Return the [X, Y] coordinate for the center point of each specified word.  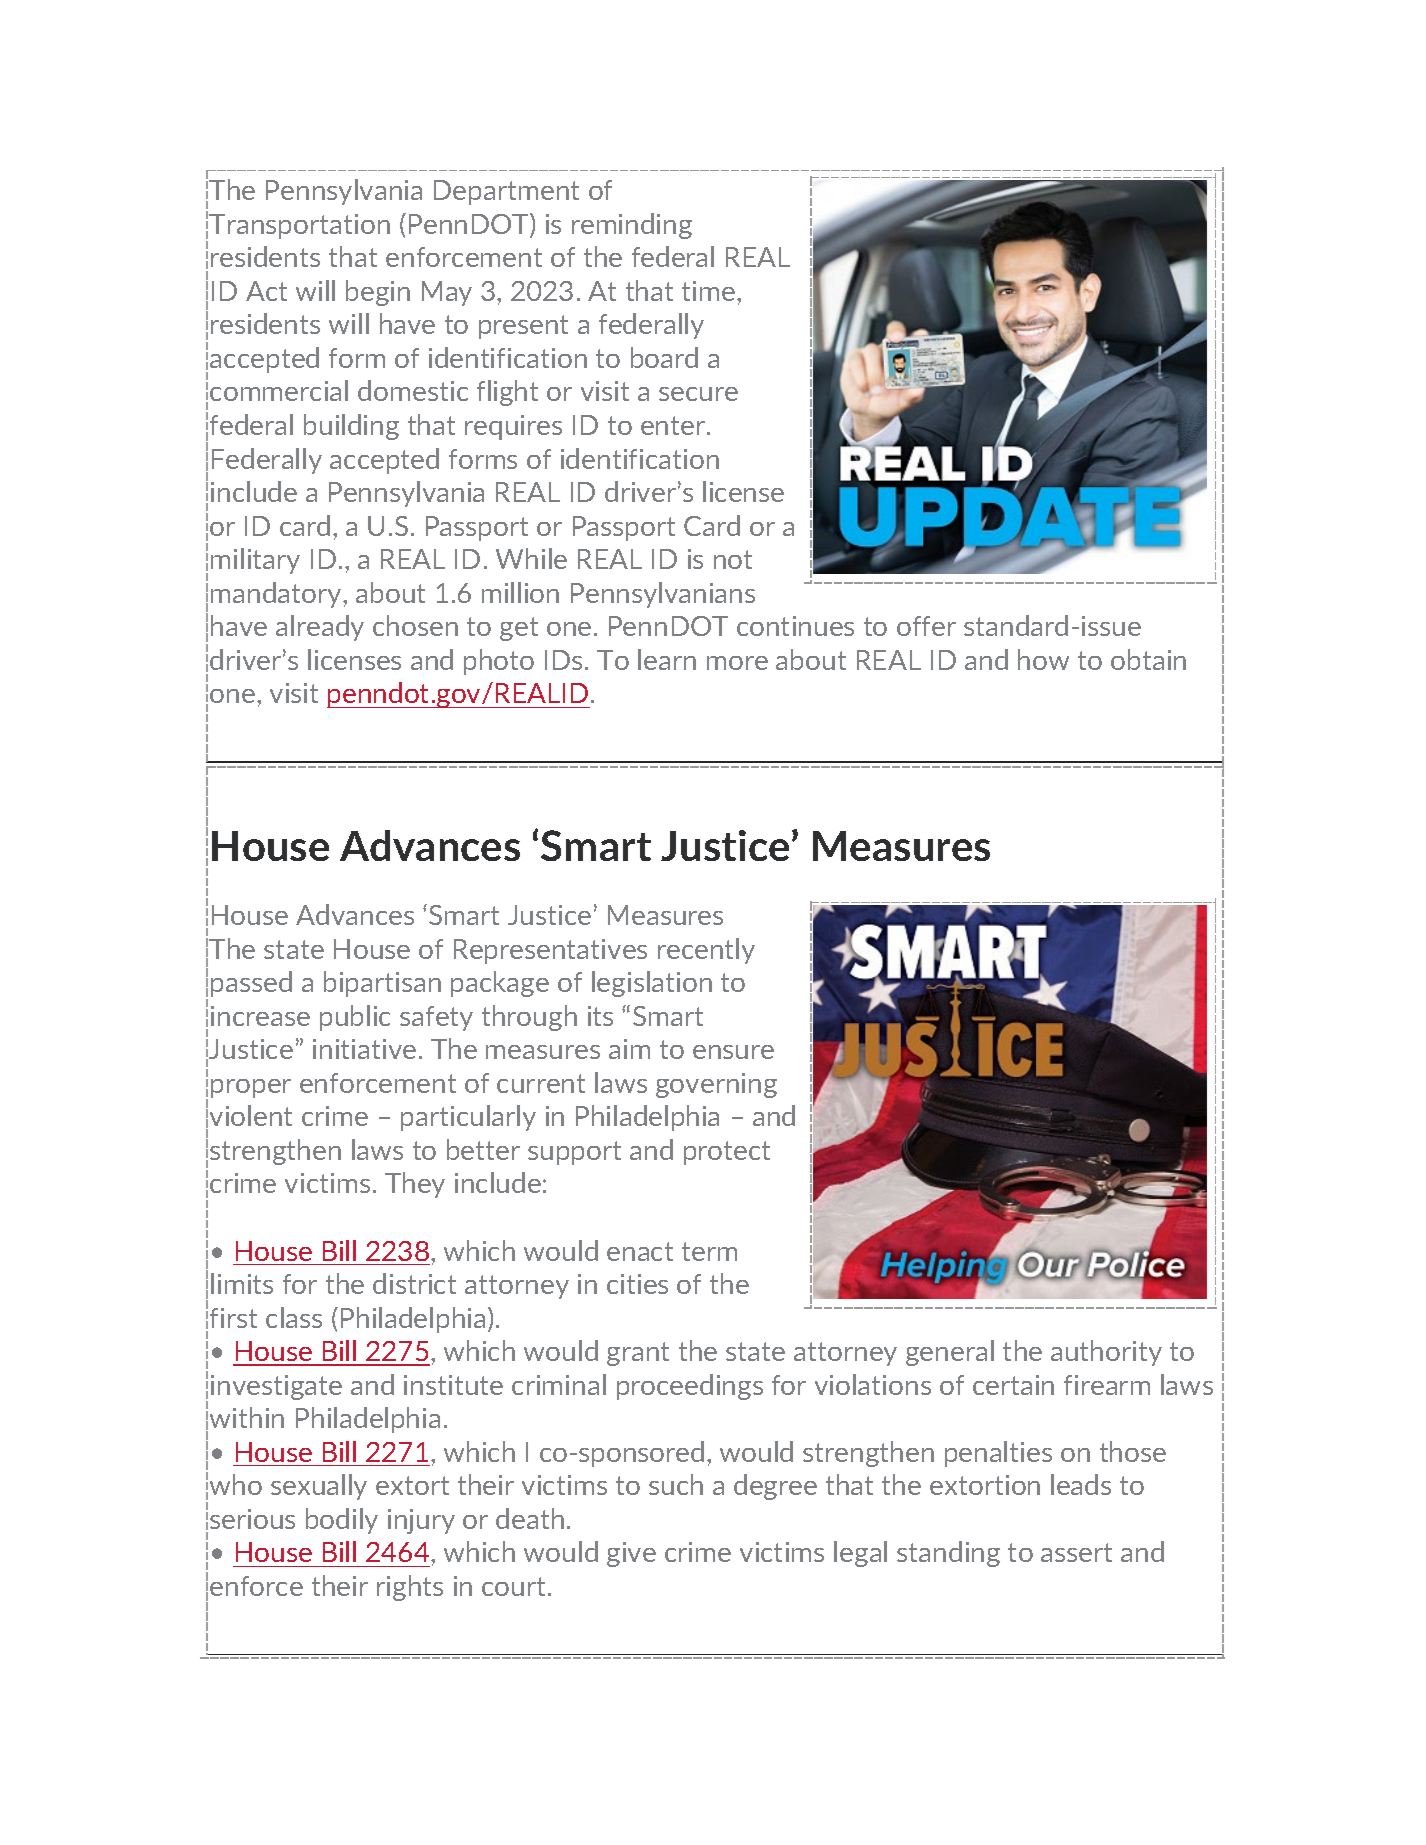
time [710, 291]
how [1043, 659]
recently [706, 951]
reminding [632, 226]
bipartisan [382, 984]
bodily [342, 1521]
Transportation [299, 226]
